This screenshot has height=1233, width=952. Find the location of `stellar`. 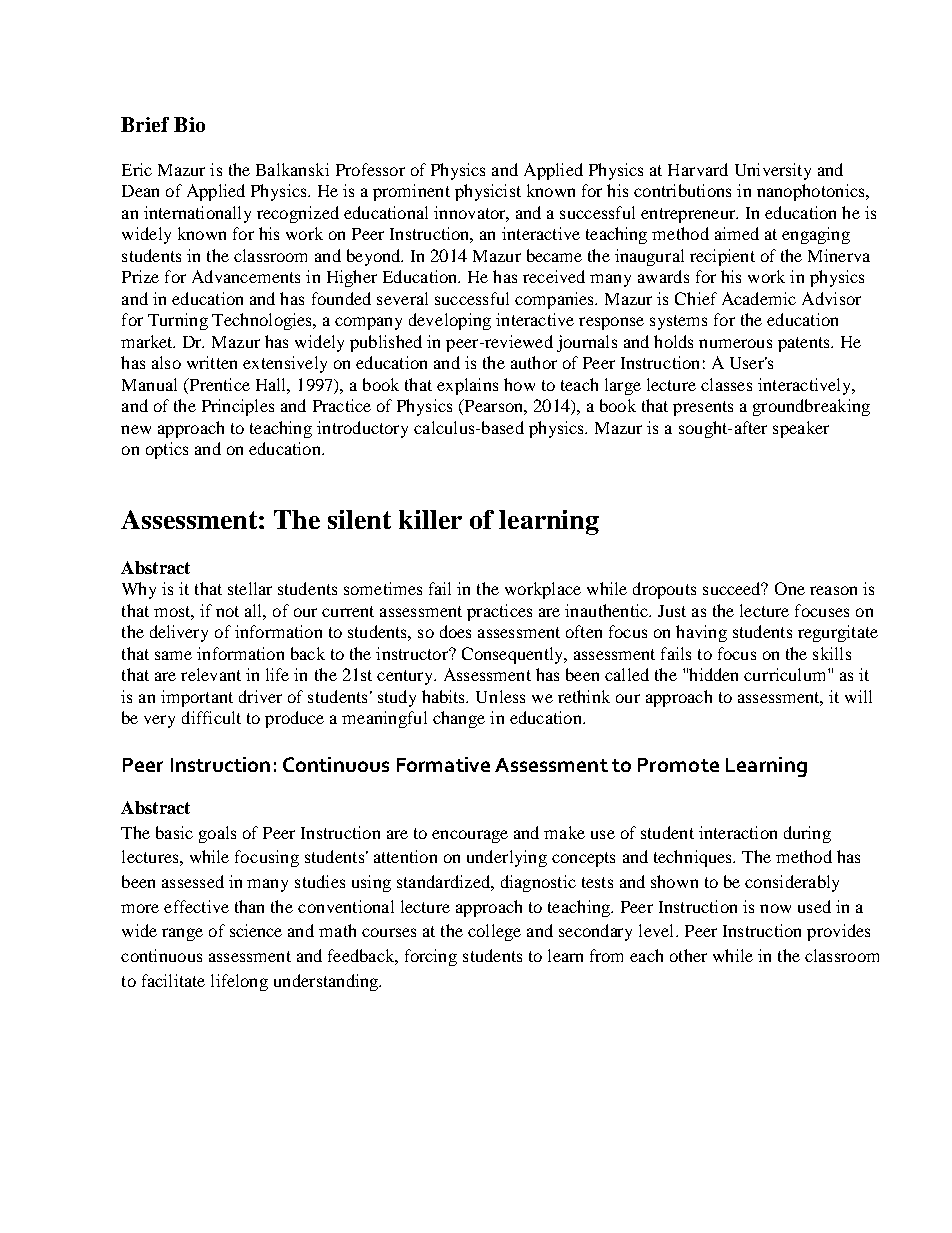

stellar is located at coordinates (250, 588).
